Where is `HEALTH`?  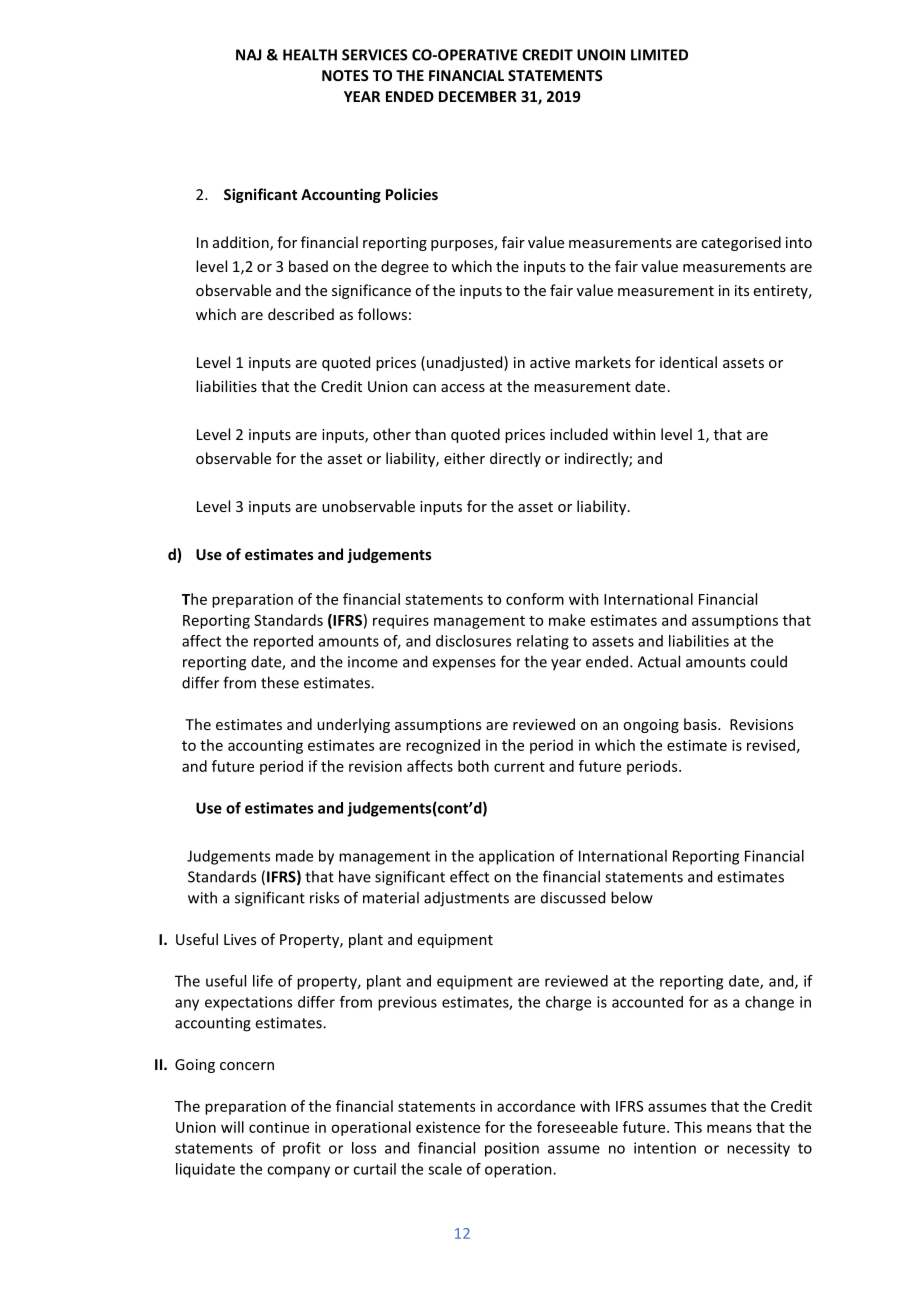 HEALTH is located at coordinates (310, 55).
